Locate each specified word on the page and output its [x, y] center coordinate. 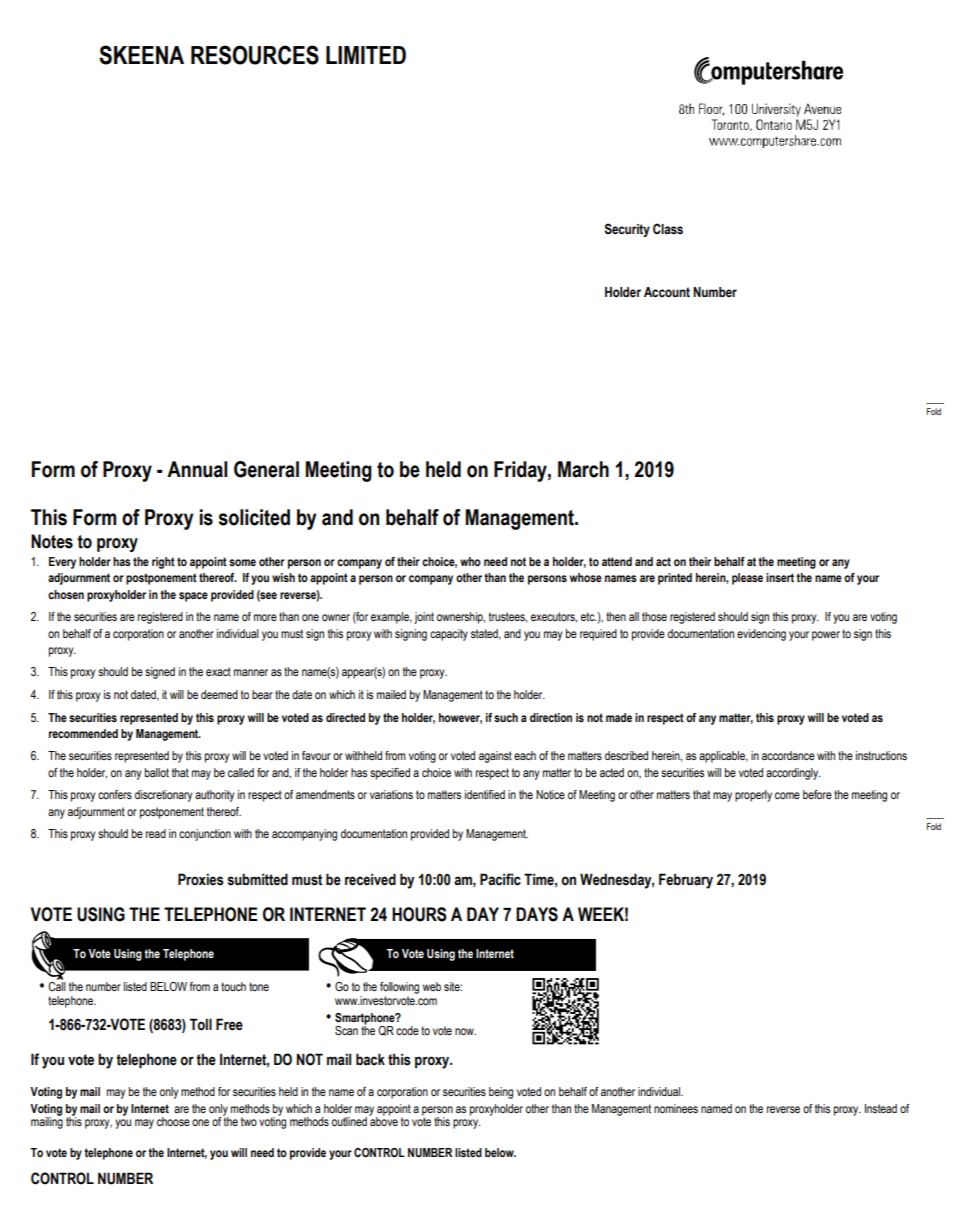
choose [173, 1121]
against [495, 757]
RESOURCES [255, 55]
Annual [197, 469]
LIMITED [366, 55]
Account [667, 292]
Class [668, 229]
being [501, 1093]
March [583, 469]
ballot [157, 772]
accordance [788, 755]
